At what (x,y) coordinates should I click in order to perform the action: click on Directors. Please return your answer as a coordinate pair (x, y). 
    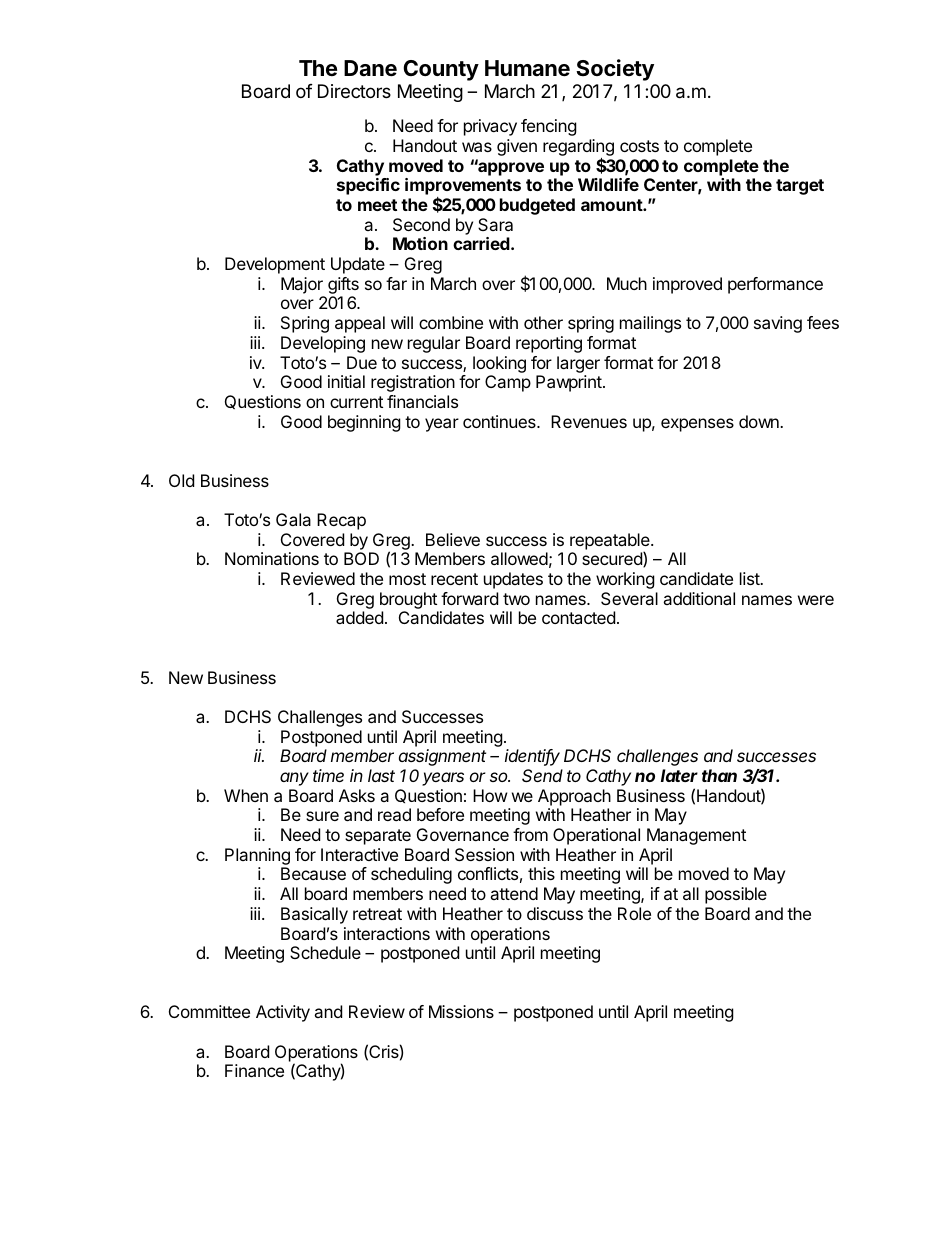
    Looking at the image, I should click on (354, 91).
